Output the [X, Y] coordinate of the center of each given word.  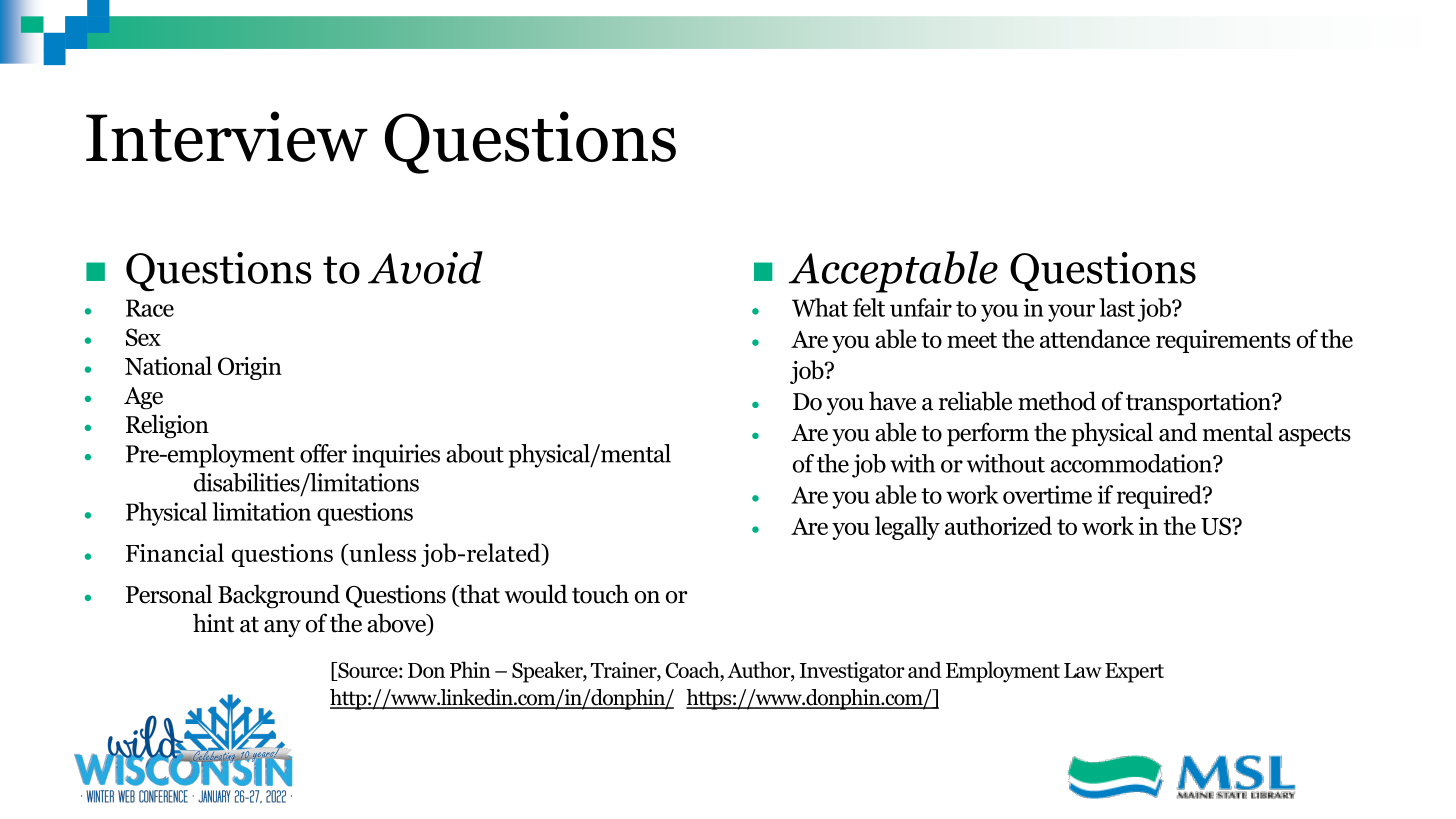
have [892, 401]
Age [143, 398]
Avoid [425, 267]
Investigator [852, 672]
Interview [227, 136]
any [282, 629]
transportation [1199, 404]
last [1117, 307]
